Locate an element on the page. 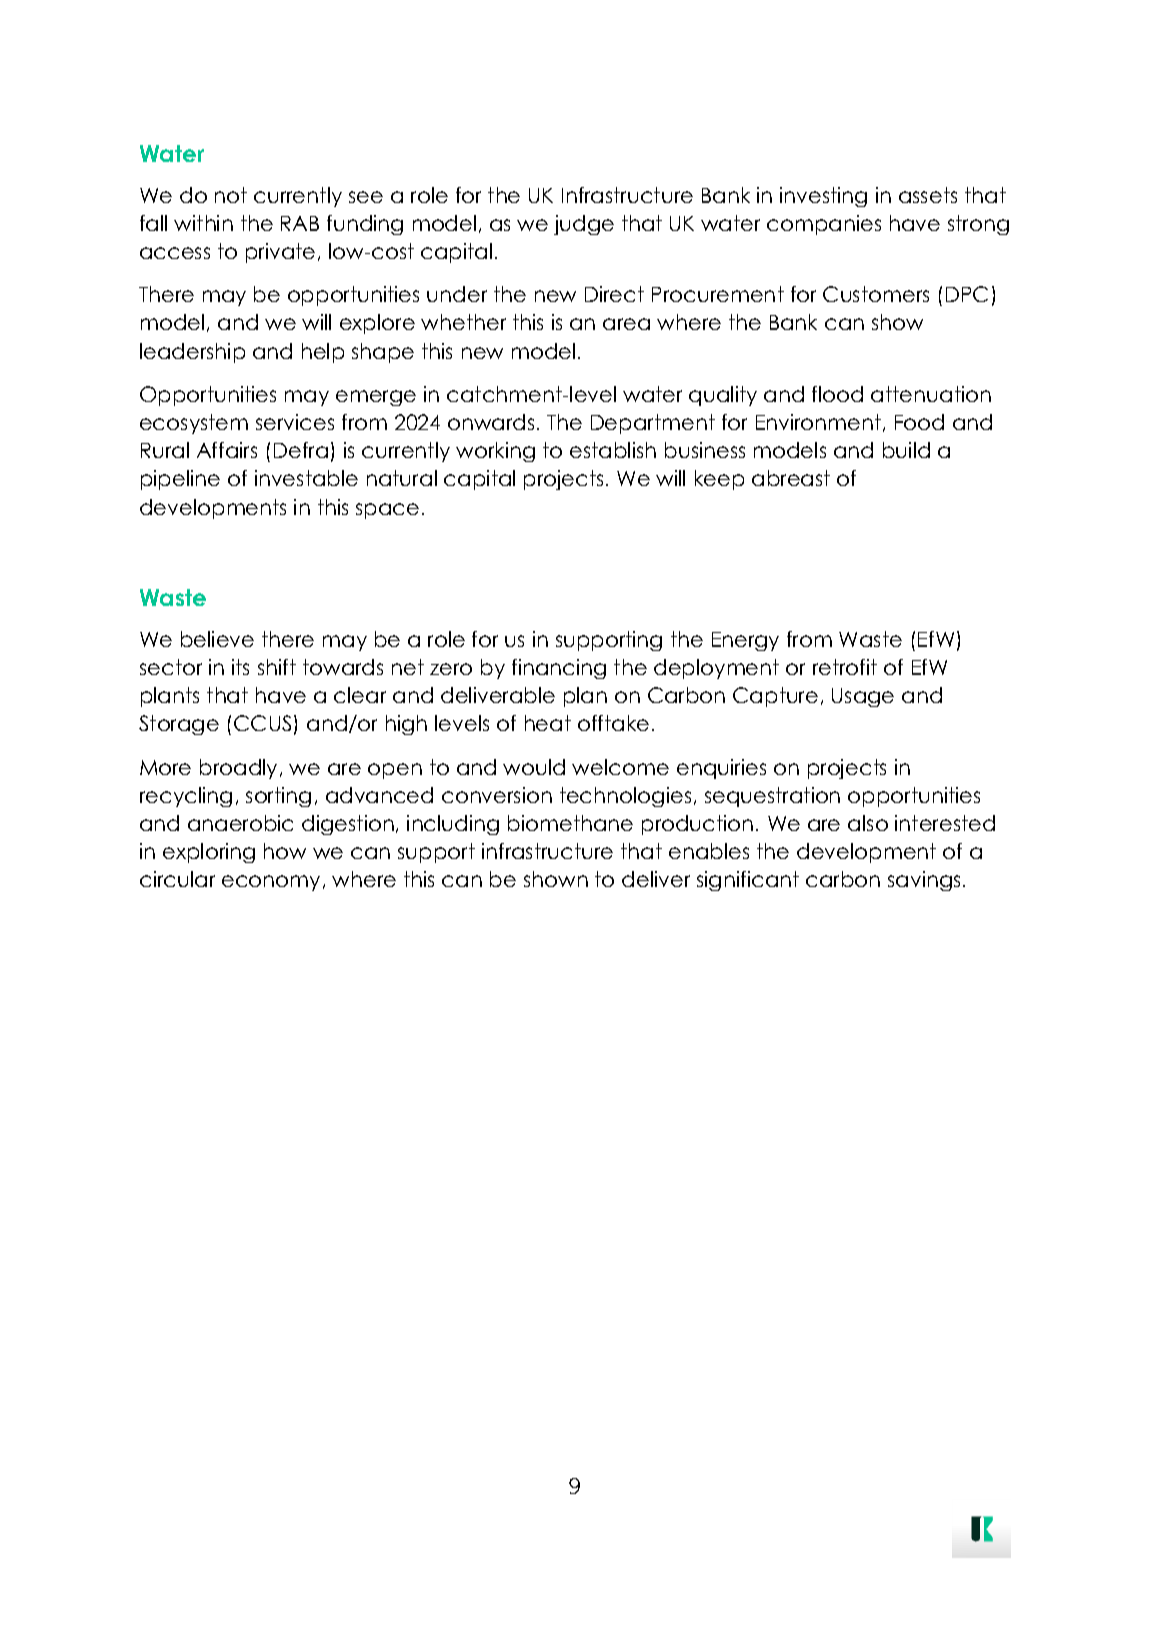 Image resolution: width=1150 pixels, height=1626 pixels. within is located at coordinates (203, 223).
